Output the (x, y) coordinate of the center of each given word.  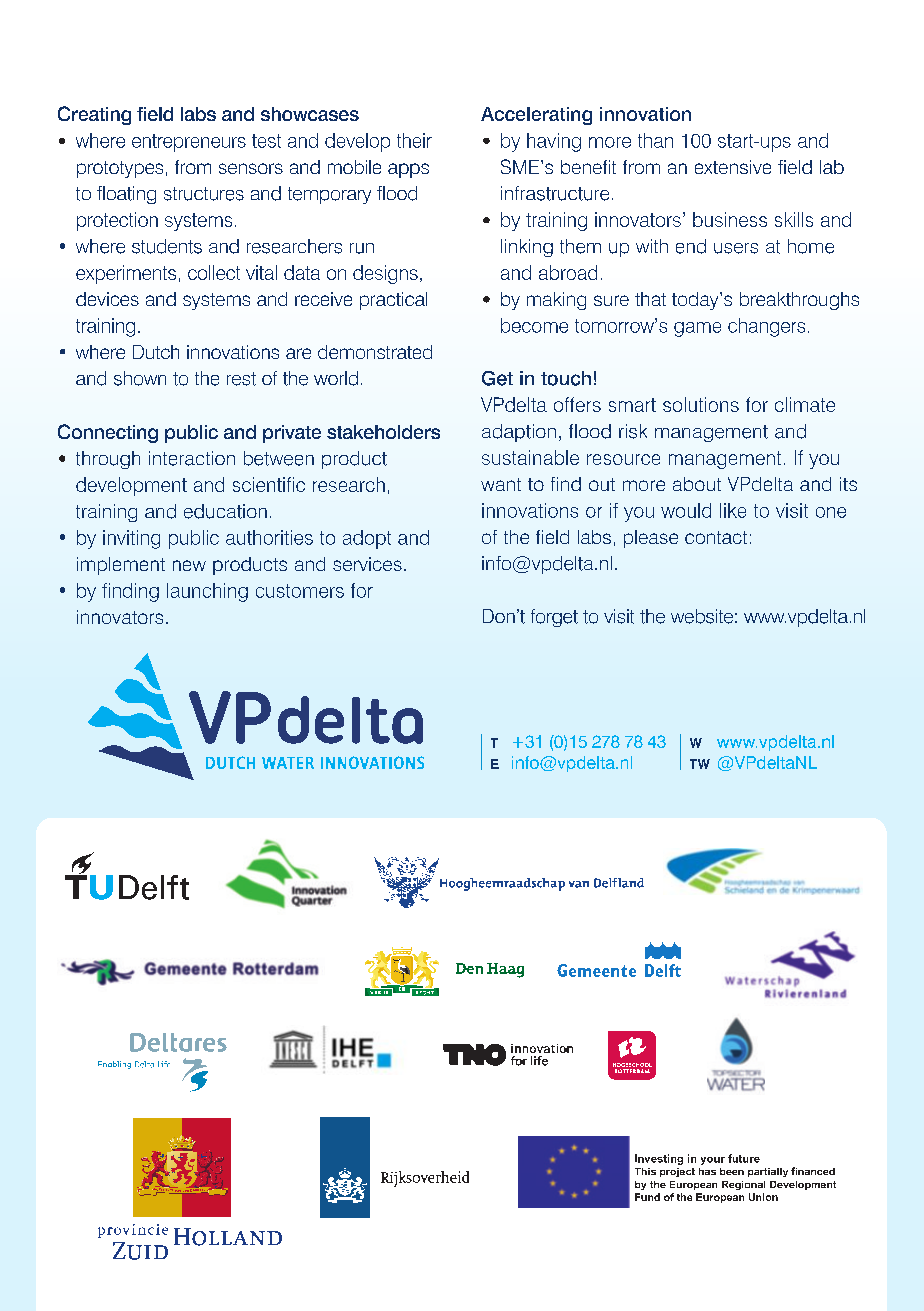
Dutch (156, 352)
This (645, 1171)
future (744, 1158)
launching (207, 592)
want (501, 484)
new (189, 565)
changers (766, 327)
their (414, 140)
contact (716, 537)
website (702, 616)
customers (300, 591)
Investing (659, 1159)
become (534, 325)
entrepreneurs (189, 143)
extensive (733, 167)
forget (554, 618)
